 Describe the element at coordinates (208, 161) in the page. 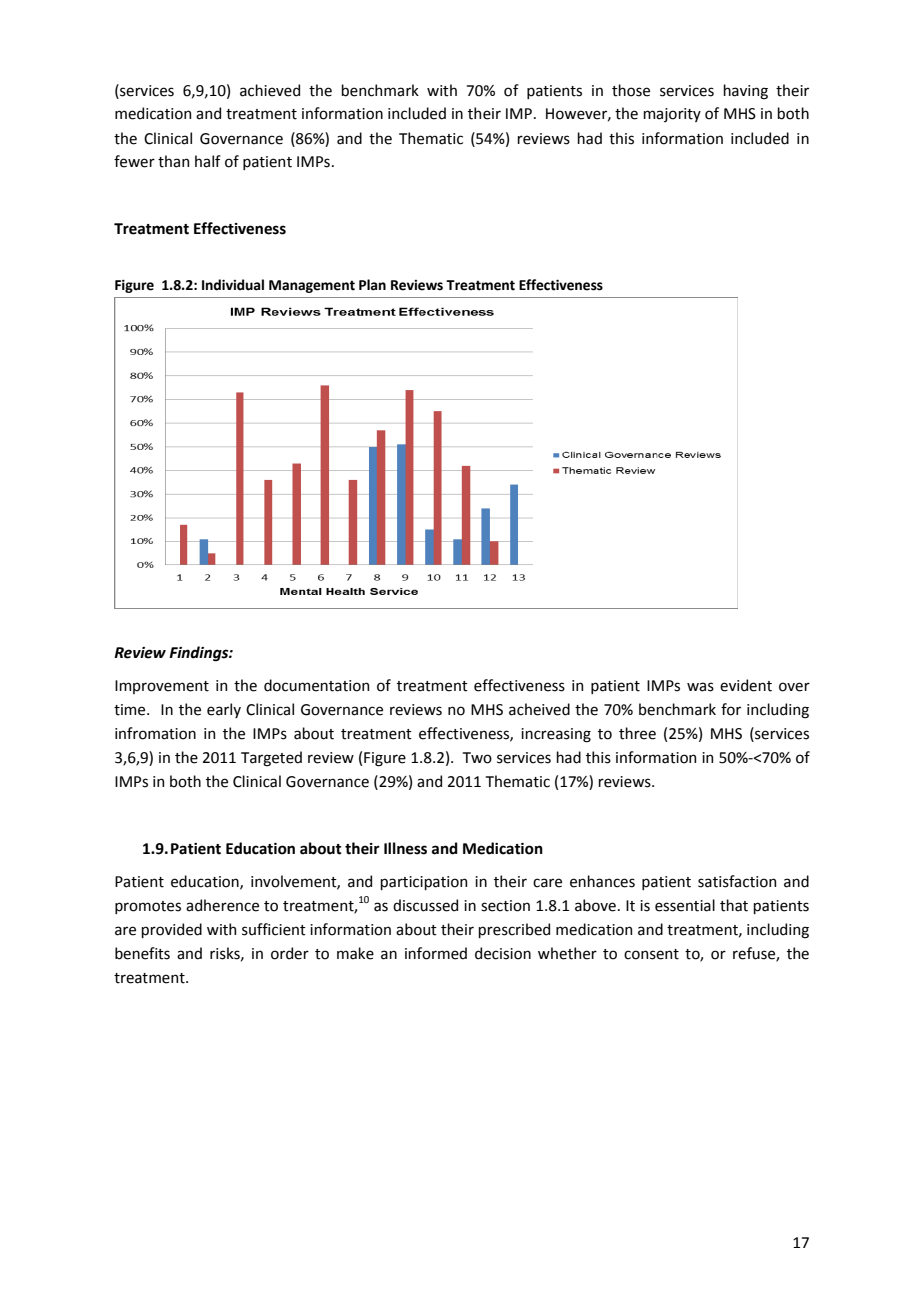

I see `half` at that location.
